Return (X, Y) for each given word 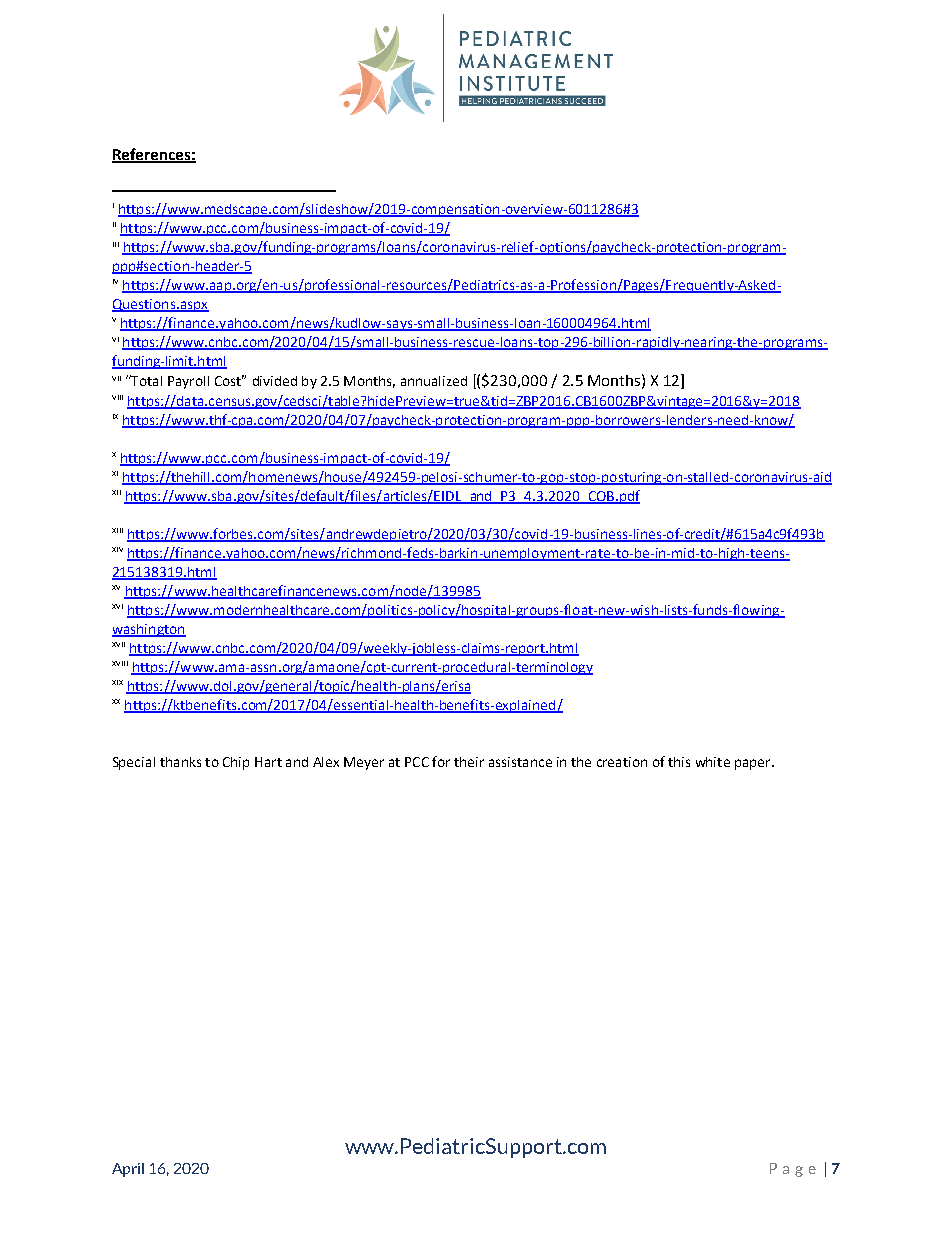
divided (275, 381)
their (469, 762)
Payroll (188, 382)
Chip (236, 763)
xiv (117, 549)
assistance (520, 762)
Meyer (364, 763)
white (713, 762)
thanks (180, 762)
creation (622, 762)
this (679, 762)
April (128, 1170)
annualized (434, 381)
